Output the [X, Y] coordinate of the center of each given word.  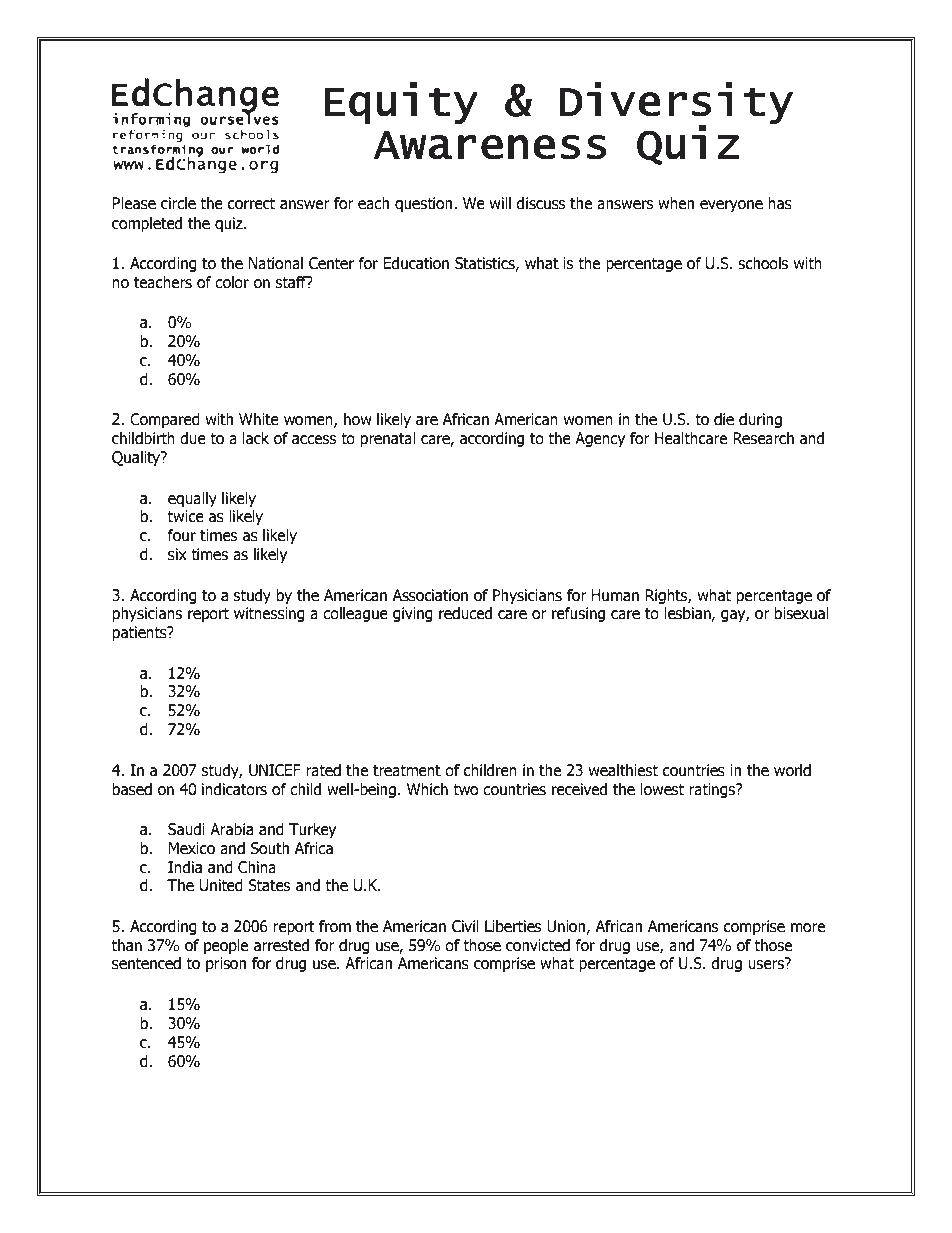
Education [416, 263]
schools [763, 263]
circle [178, 203]
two [465, 789]
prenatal [388, 439]
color [232, 282]
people [226, 946]
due [193, 438]
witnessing [269, 614]
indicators [234, 789]
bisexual [802, 613]
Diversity [676, 104]
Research [763, 438]
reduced [465, 613]
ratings [714, 790]
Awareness [490, 145]
